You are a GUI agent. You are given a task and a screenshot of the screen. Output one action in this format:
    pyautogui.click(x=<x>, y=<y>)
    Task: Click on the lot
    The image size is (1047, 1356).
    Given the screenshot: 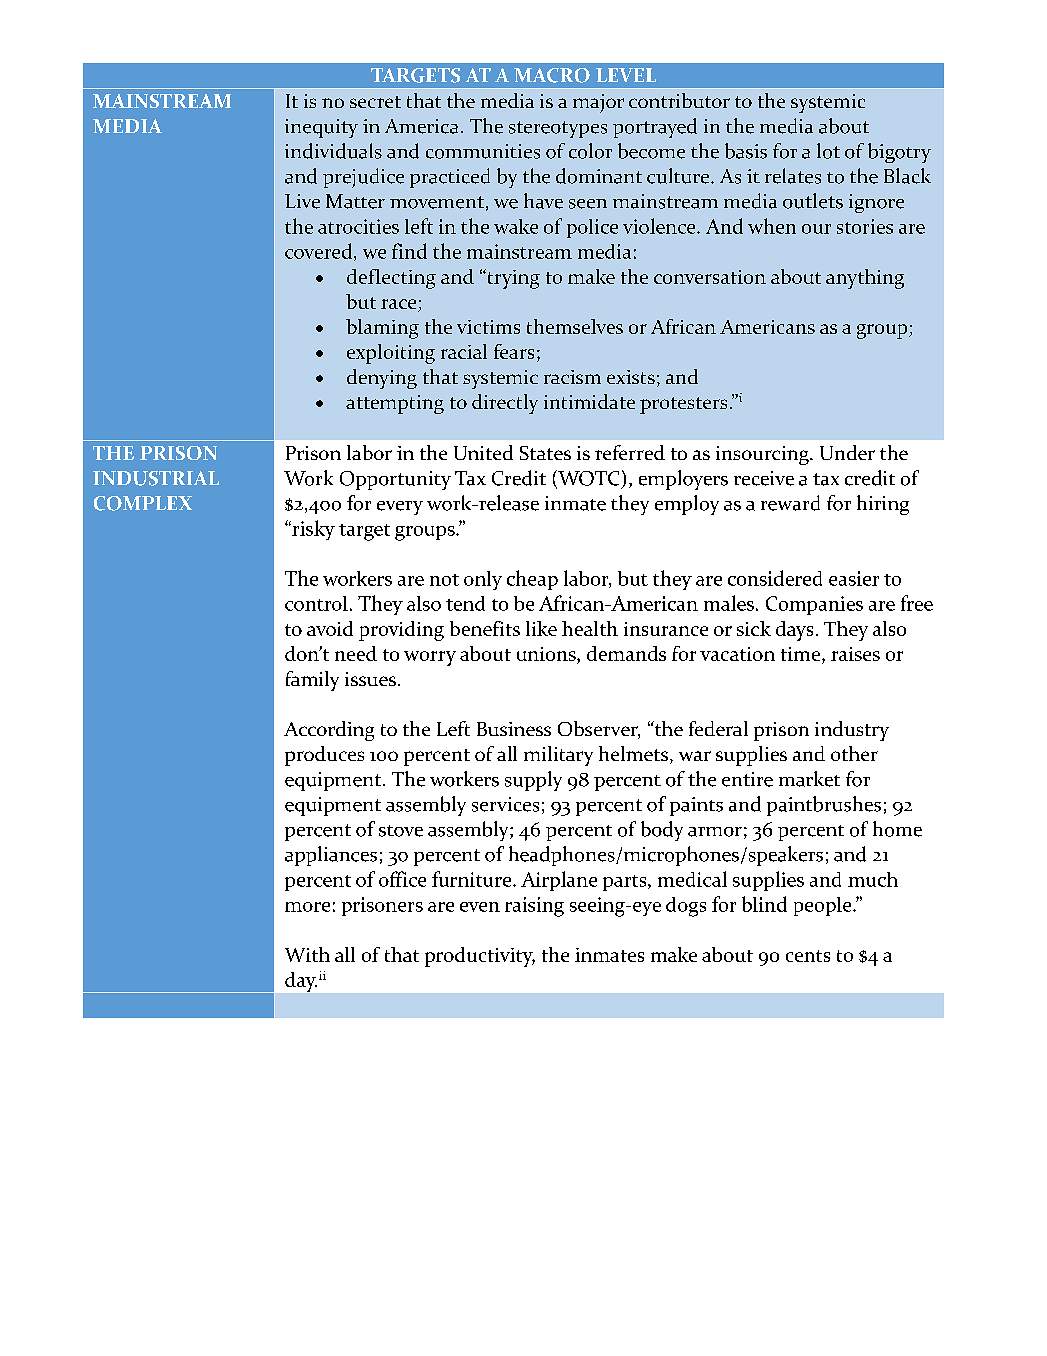 What is the action you would take?
    pyautogui.click(x=828, y=151)
